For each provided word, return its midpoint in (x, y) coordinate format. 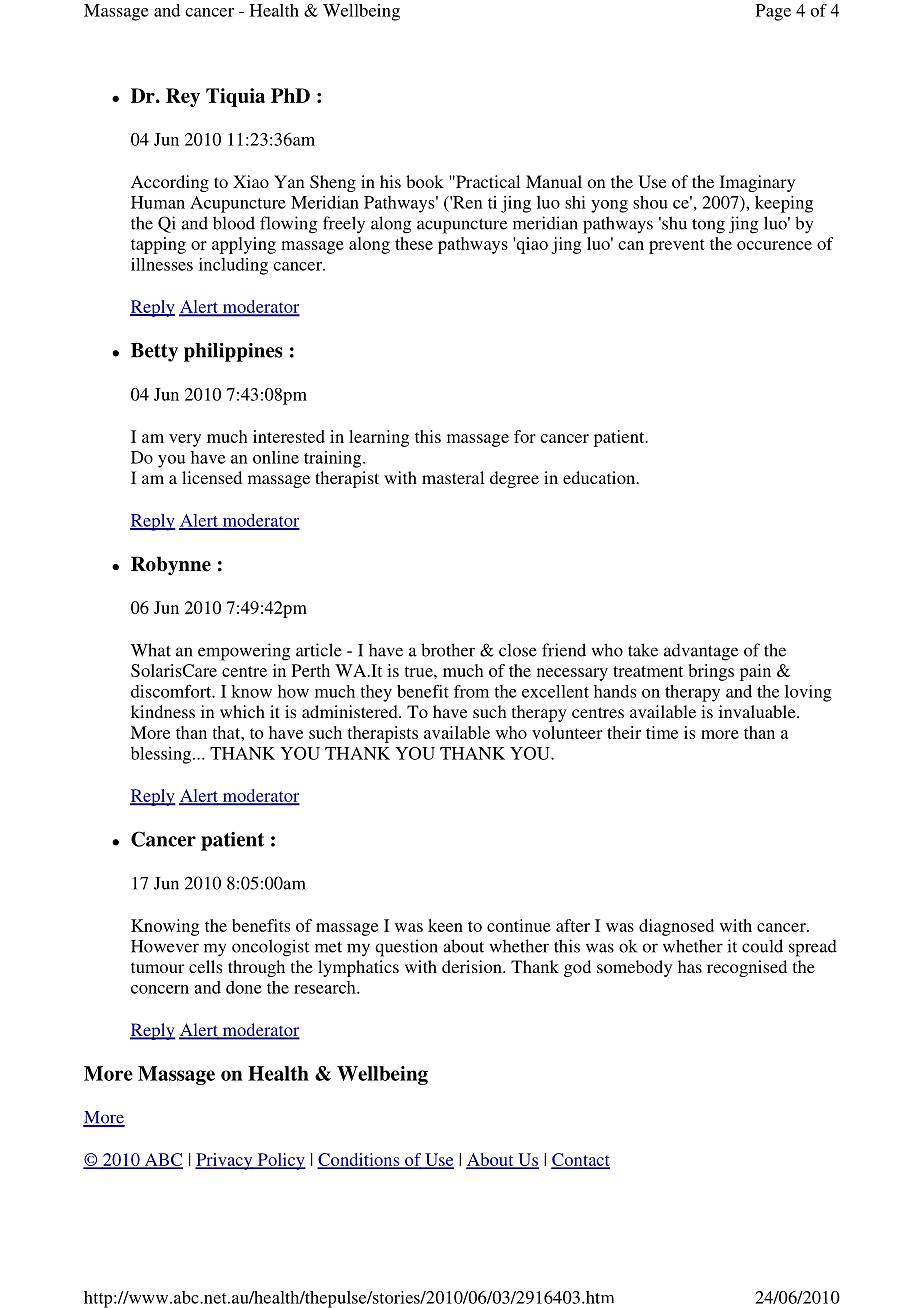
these (414, 243)
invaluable (758, 711)
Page (773, 12)
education (600, 477)
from (471, 691)
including (233, 266)
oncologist (270, 948)
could (762, 946)
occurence (774, 245)
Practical (487, 181)
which (242, 711)
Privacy (225, 1161)
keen (445, 925)
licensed (212, 477)
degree (514, 479)
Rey (183, 97)
